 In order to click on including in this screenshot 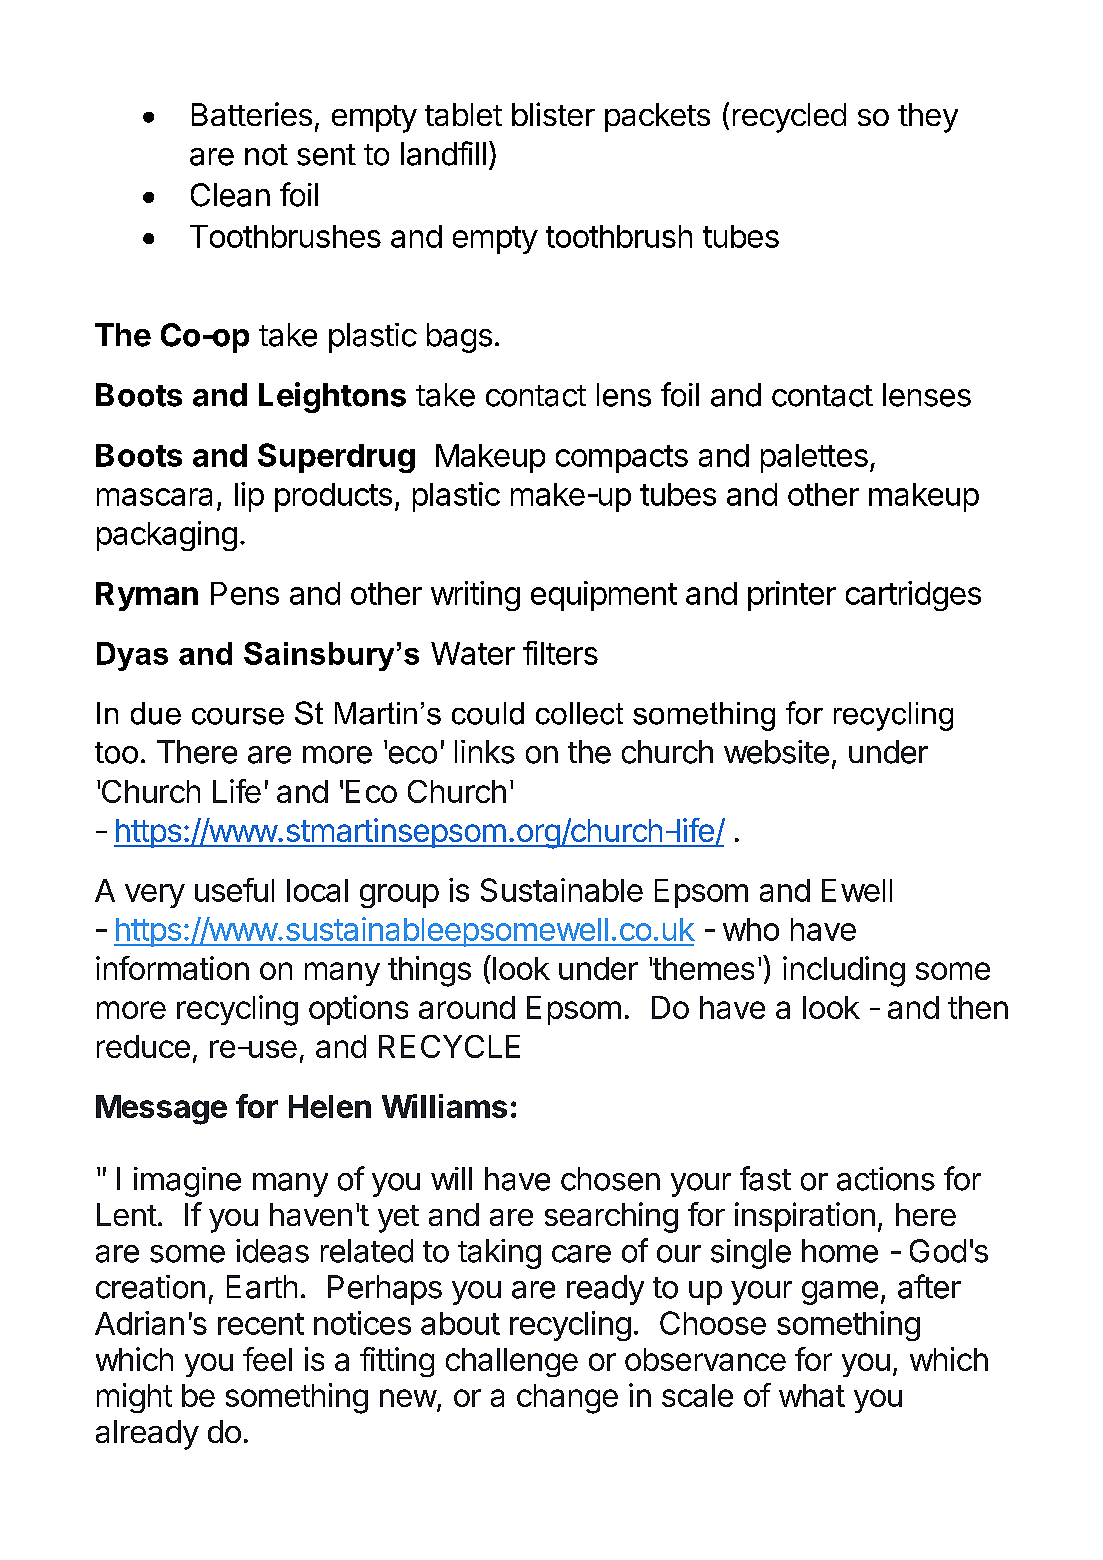, I will do `click(844, 971)`.
